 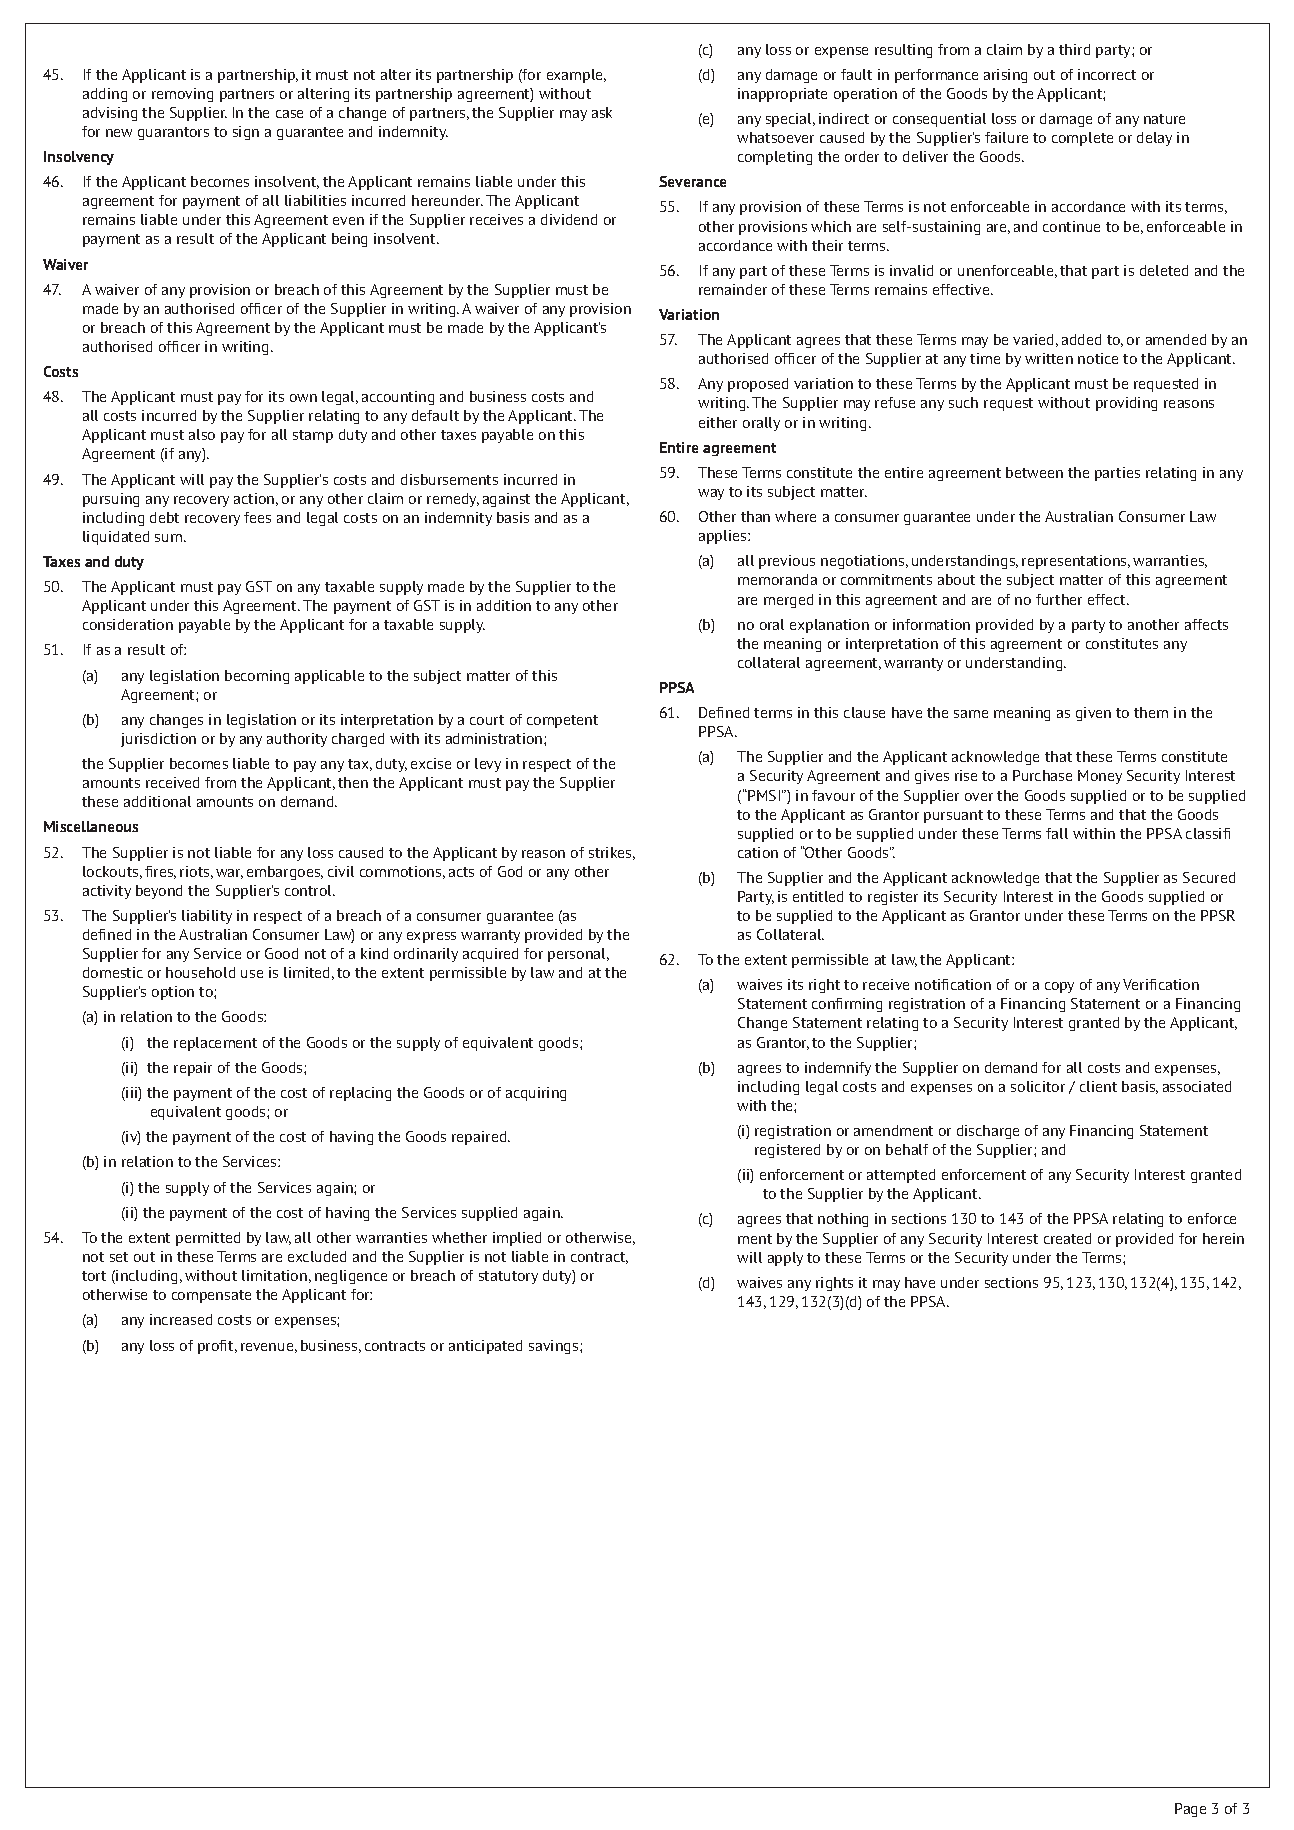 What do you see at coordinates (555, 1347) in the screenshot?
I see `savings` at bounding box center [555, 1347].
